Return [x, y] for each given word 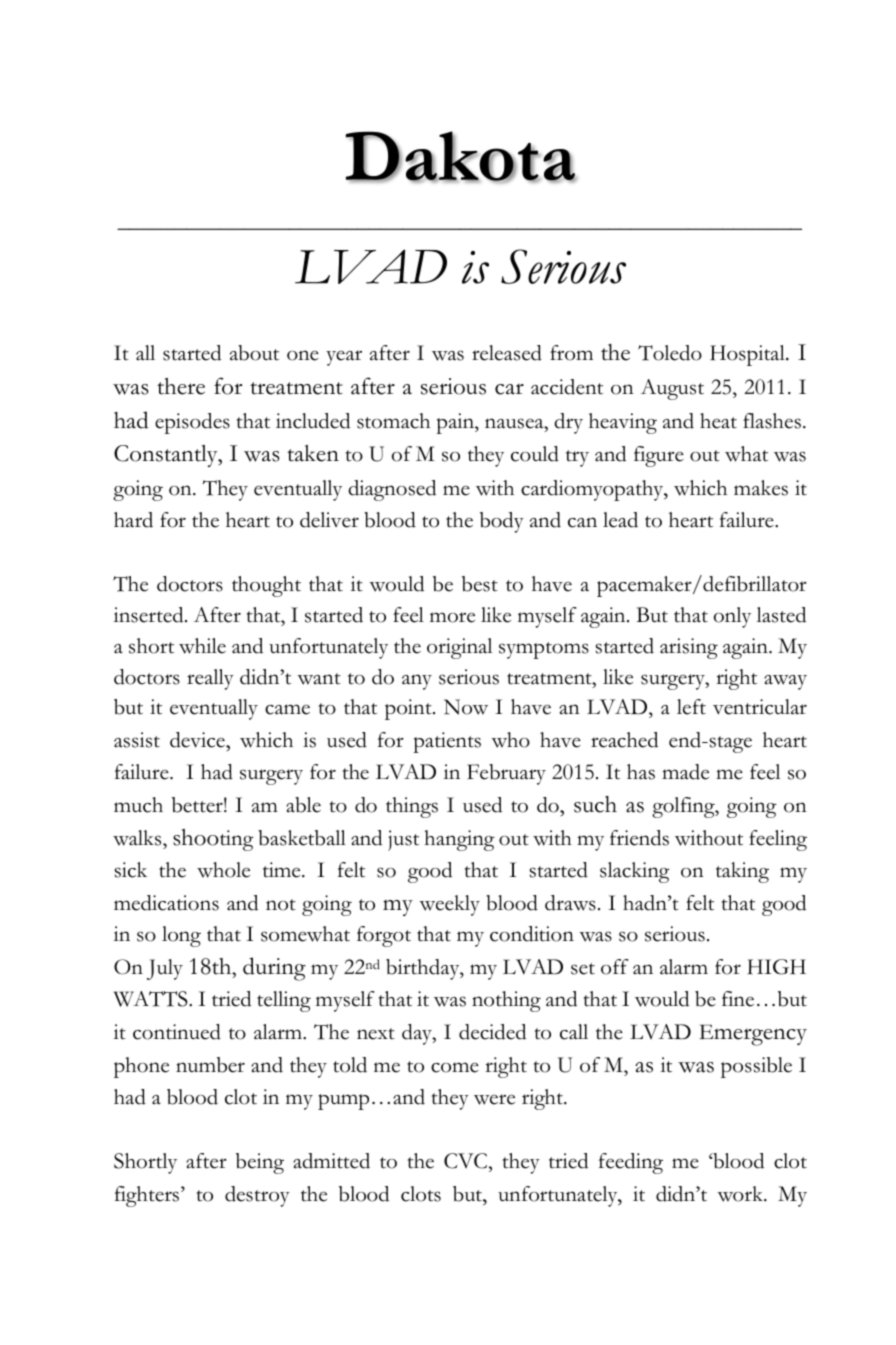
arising [689, 648]
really [210, 679]
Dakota [461, 157]
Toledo [670, 353]
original [459, 648]
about [254, 353]
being [260, 1163]
